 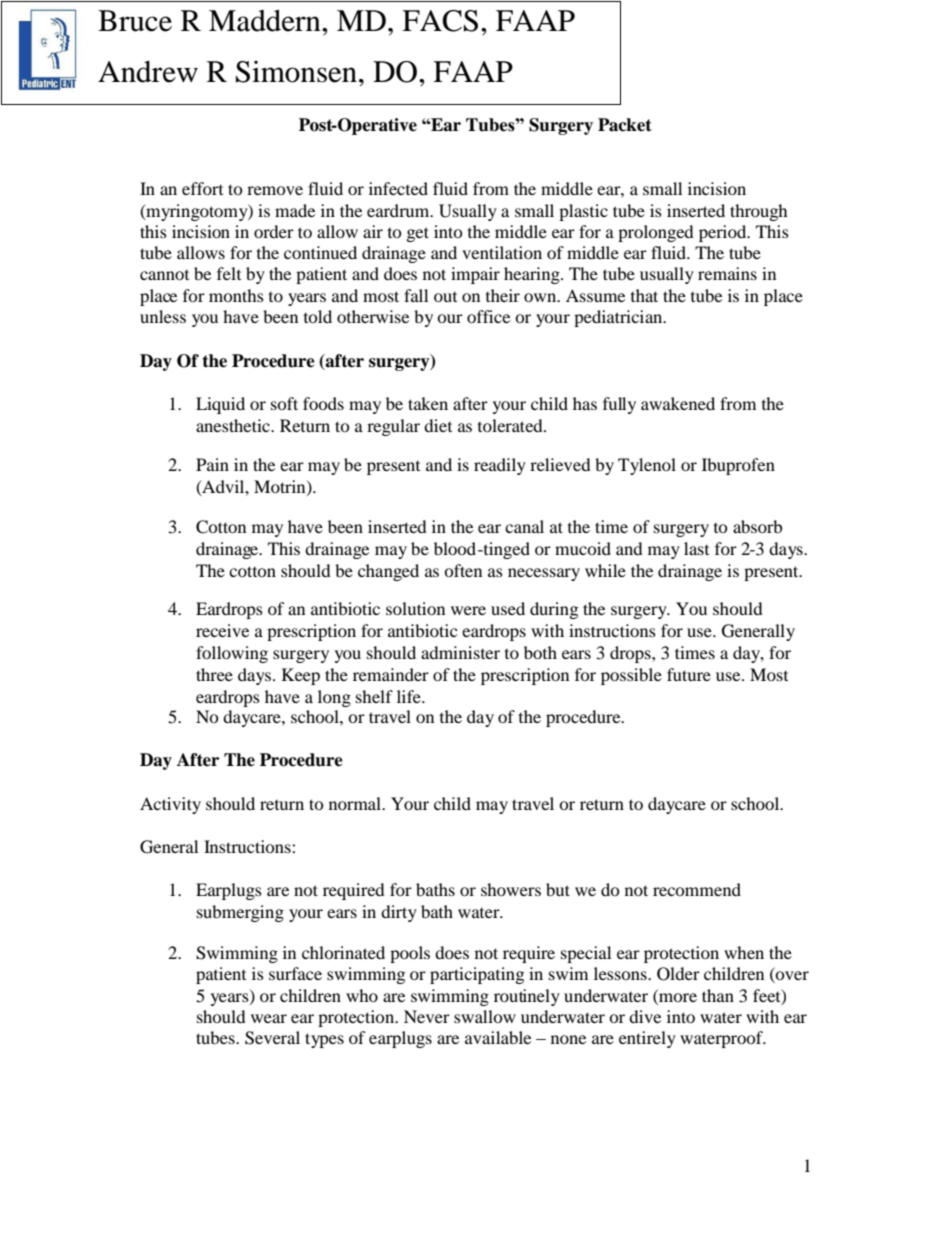 I want to click on Never, so click(x=427, y=1016).
